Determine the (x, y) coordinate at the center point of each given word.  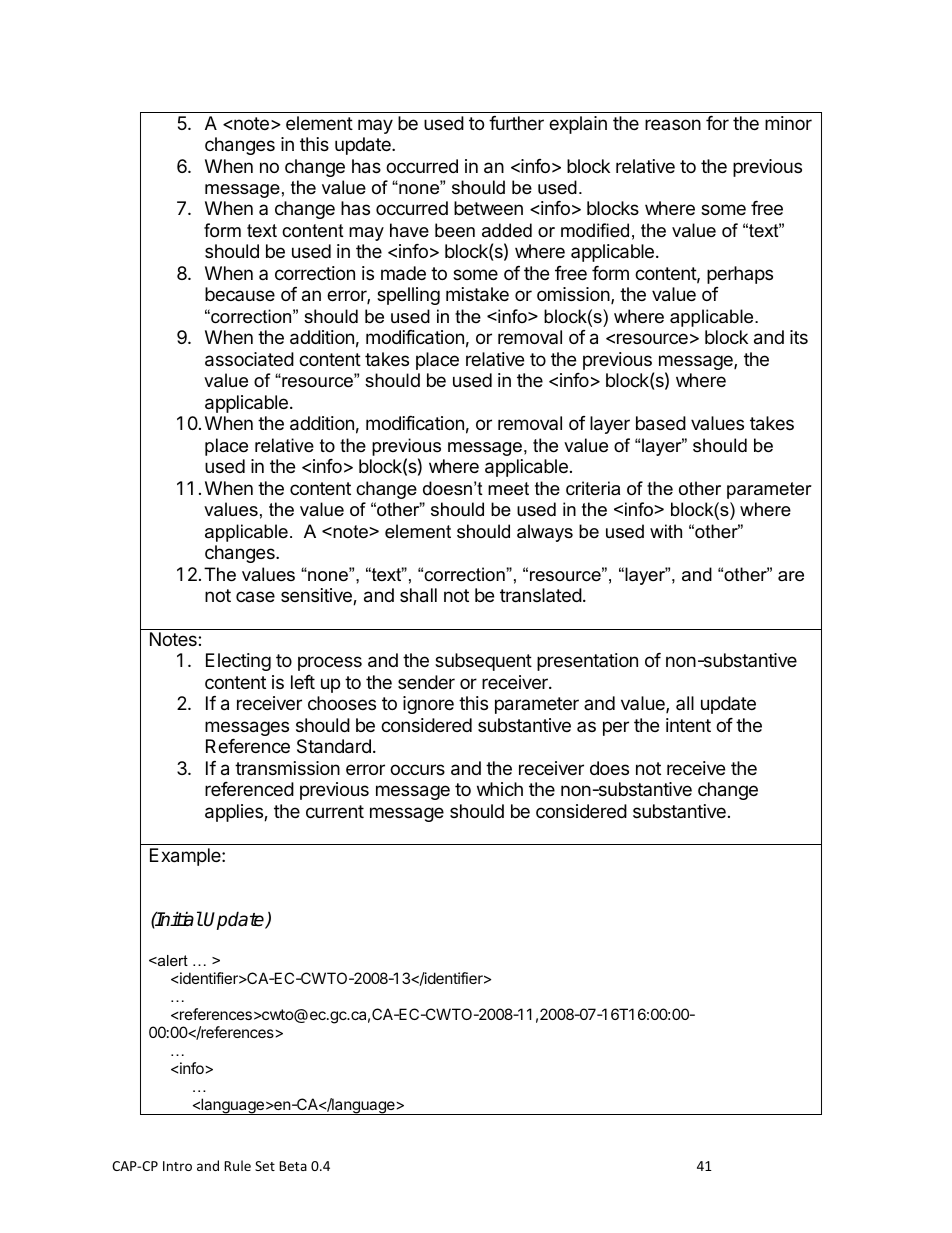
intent (688, 725)
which (500, 789)
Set (265, 1166)
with (666, 531)
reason (673, 124)
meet (508, 489)
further (516, 123)
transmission (287, 768)
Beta (293, 1166)
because (240, 294)
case (255, 596)
